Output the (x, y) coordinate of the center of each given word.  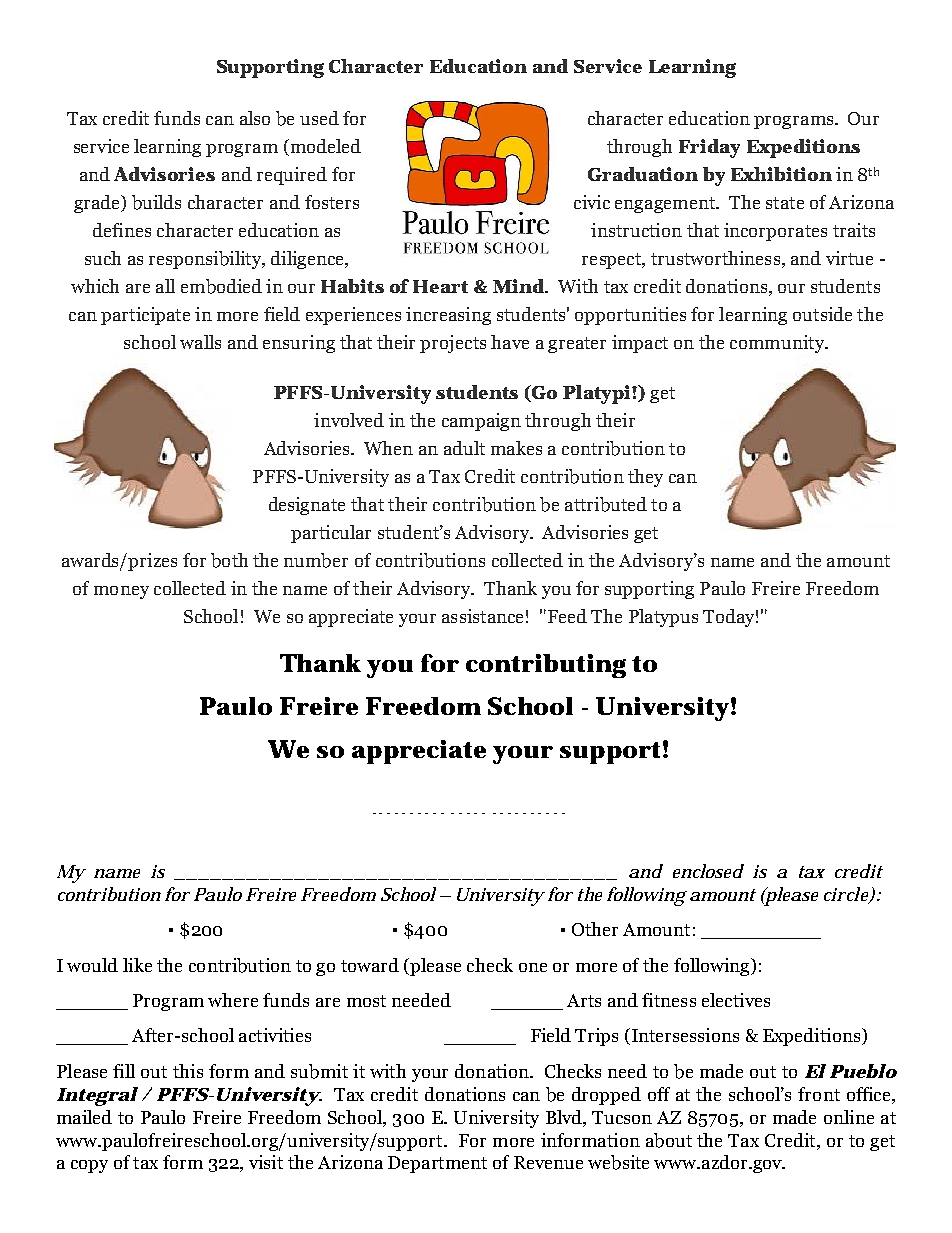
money (121, 592)
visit (266, 1162)
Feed (567, 616)
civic (592, 202)
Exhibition (781, 174)
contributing (546, 666)
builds (156, 202)
